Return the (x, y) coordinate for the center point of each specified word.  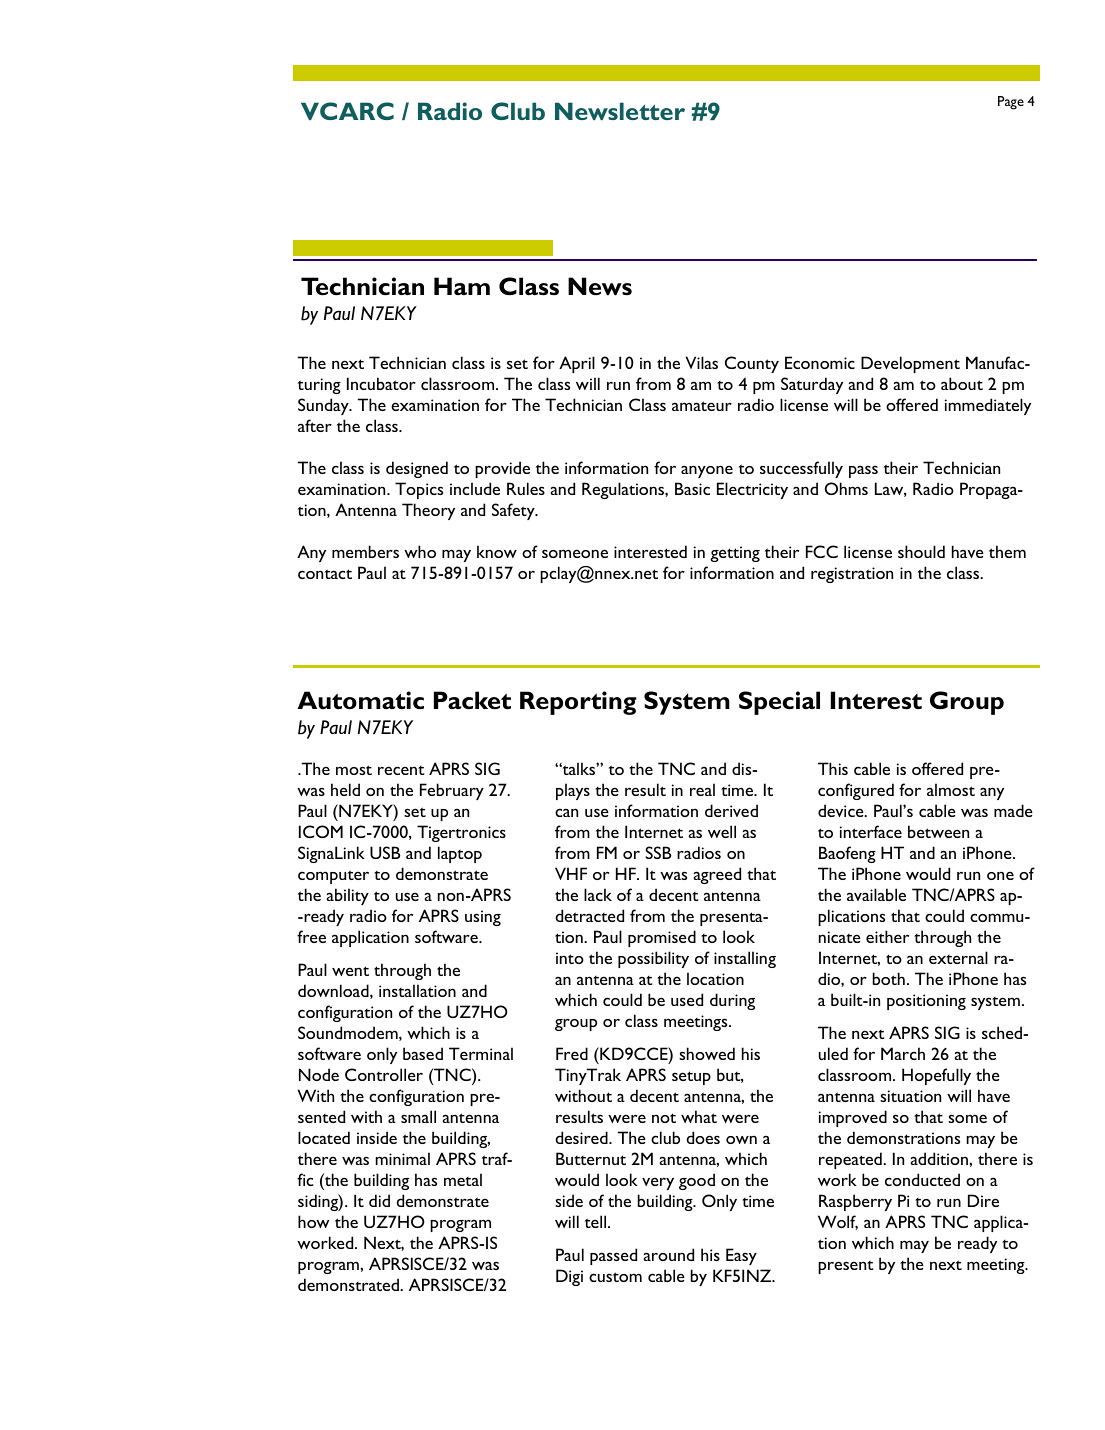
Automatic (360, 700)
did (379, 1200)
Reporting (578, 703)
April (577, 364)
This (833, 768)
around (668, 1254)
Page (1011, 103)
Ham (462, 286)
